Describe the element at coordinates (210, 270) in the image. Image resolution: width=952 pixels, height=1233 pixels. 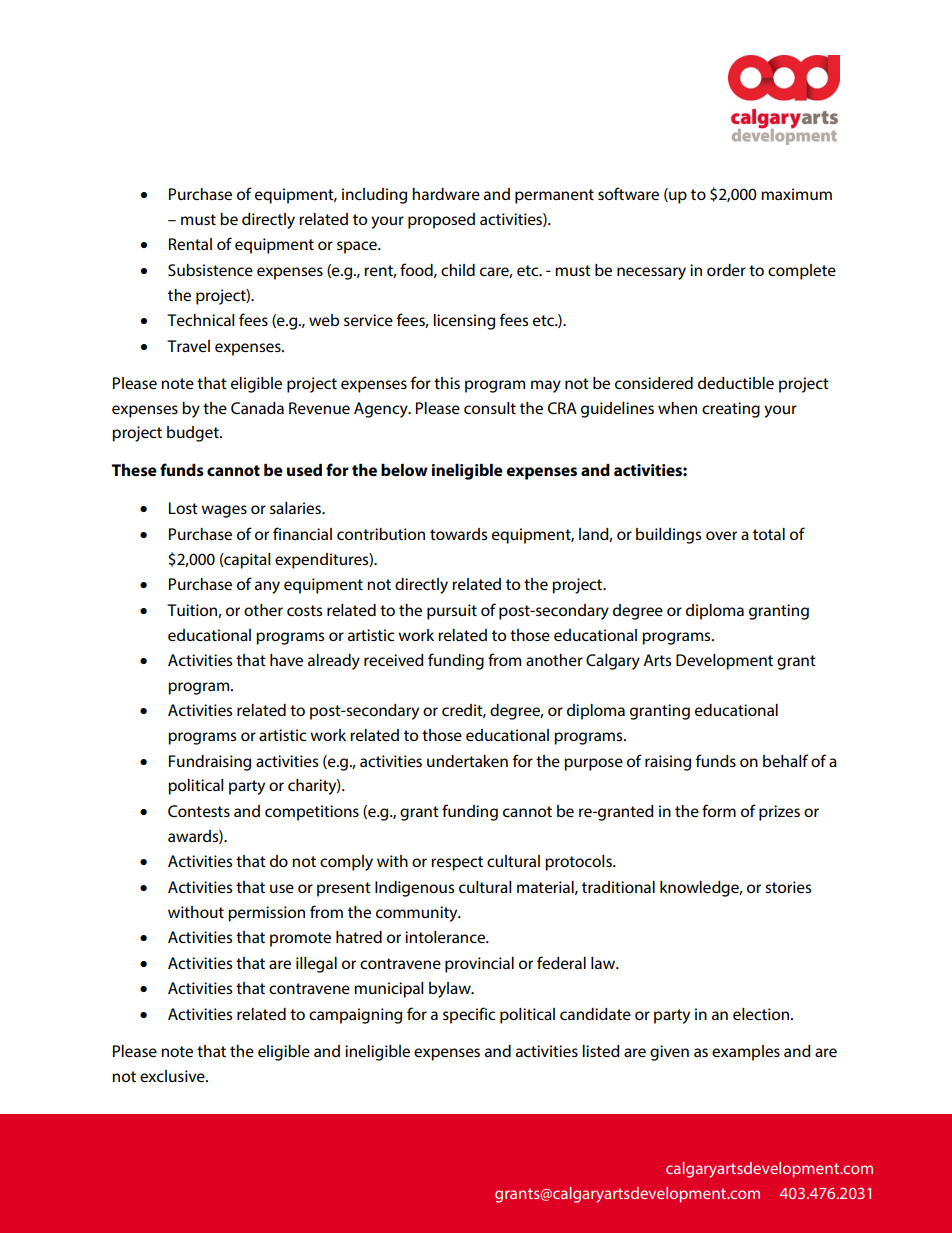
I see `Subsistence` at that location.
